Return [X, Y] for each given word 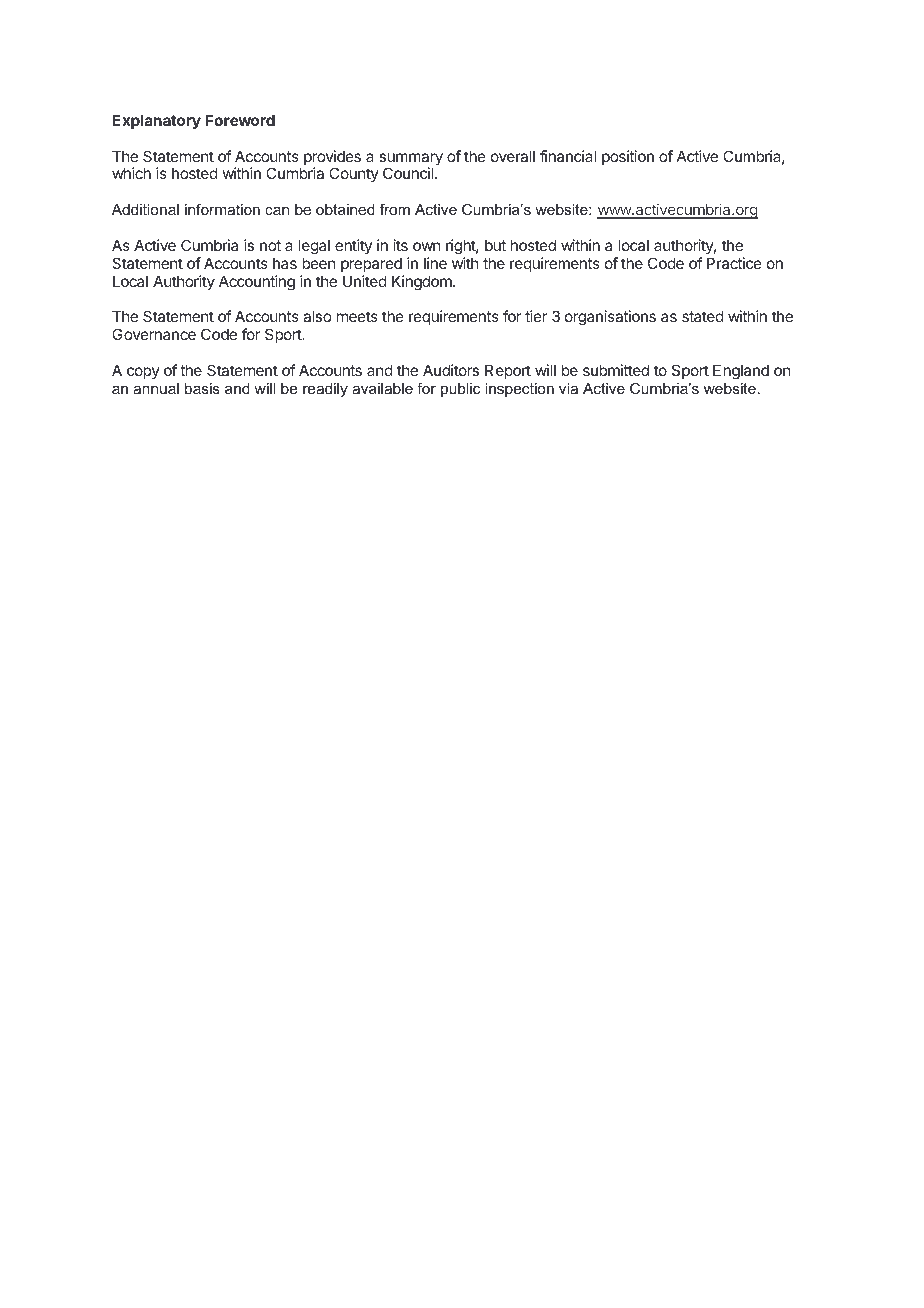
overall [513, 156]
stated [703, 316]
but [495, 245]
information [222, 209]
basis [202, 388]
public [460, 390]
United [365, 281]
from [395, 209]
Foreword [240, 120]
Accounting [257, 283]
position [628, 157]
